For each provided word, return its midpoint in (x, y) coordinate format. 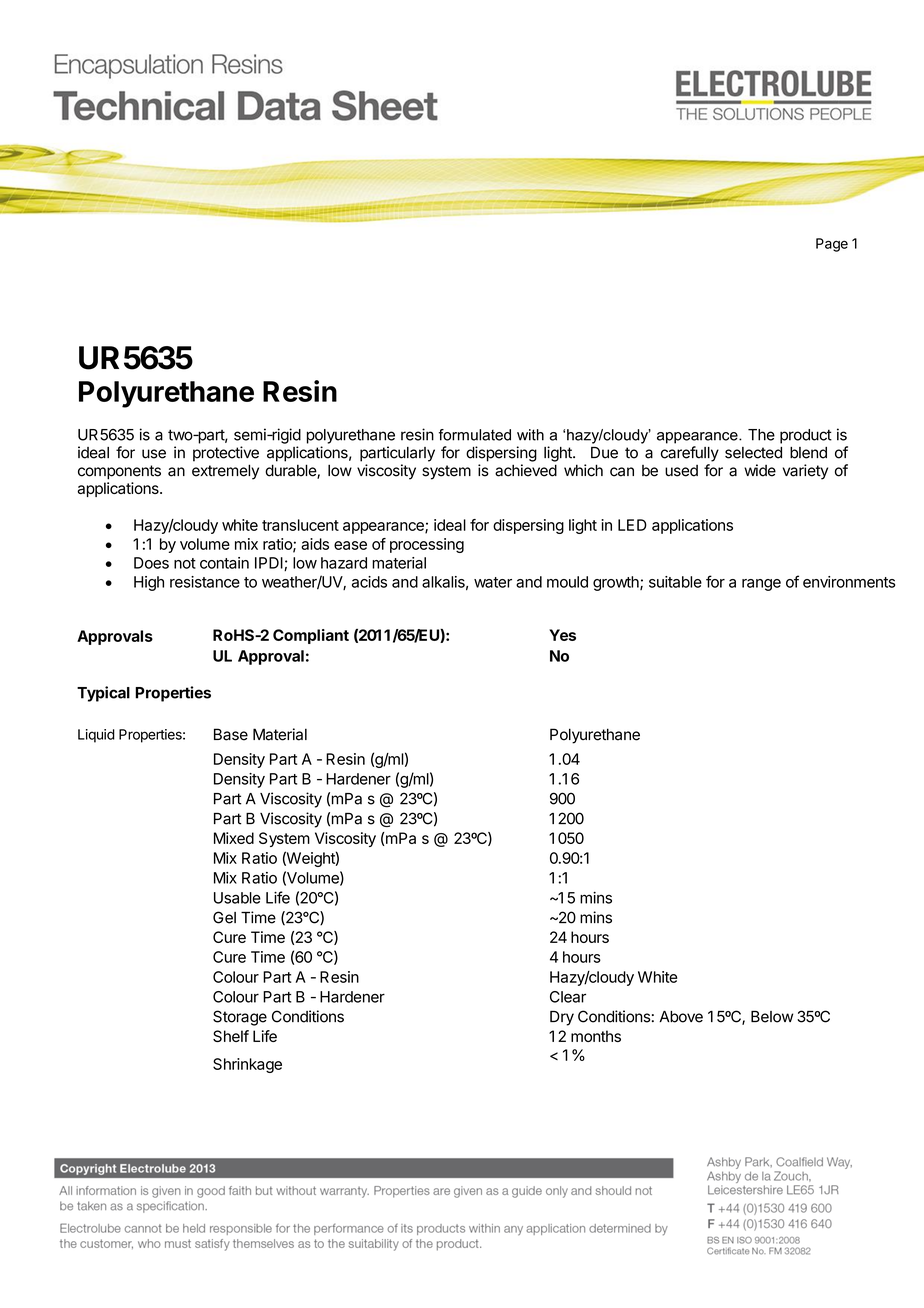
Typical (103, 694)
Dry (562, 1018)
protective (226, 454)
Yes (562, 635)
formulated (475, 435)
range (761, 585)
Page (832, 245)
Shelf (231, 1036)
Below (772, 1017)
